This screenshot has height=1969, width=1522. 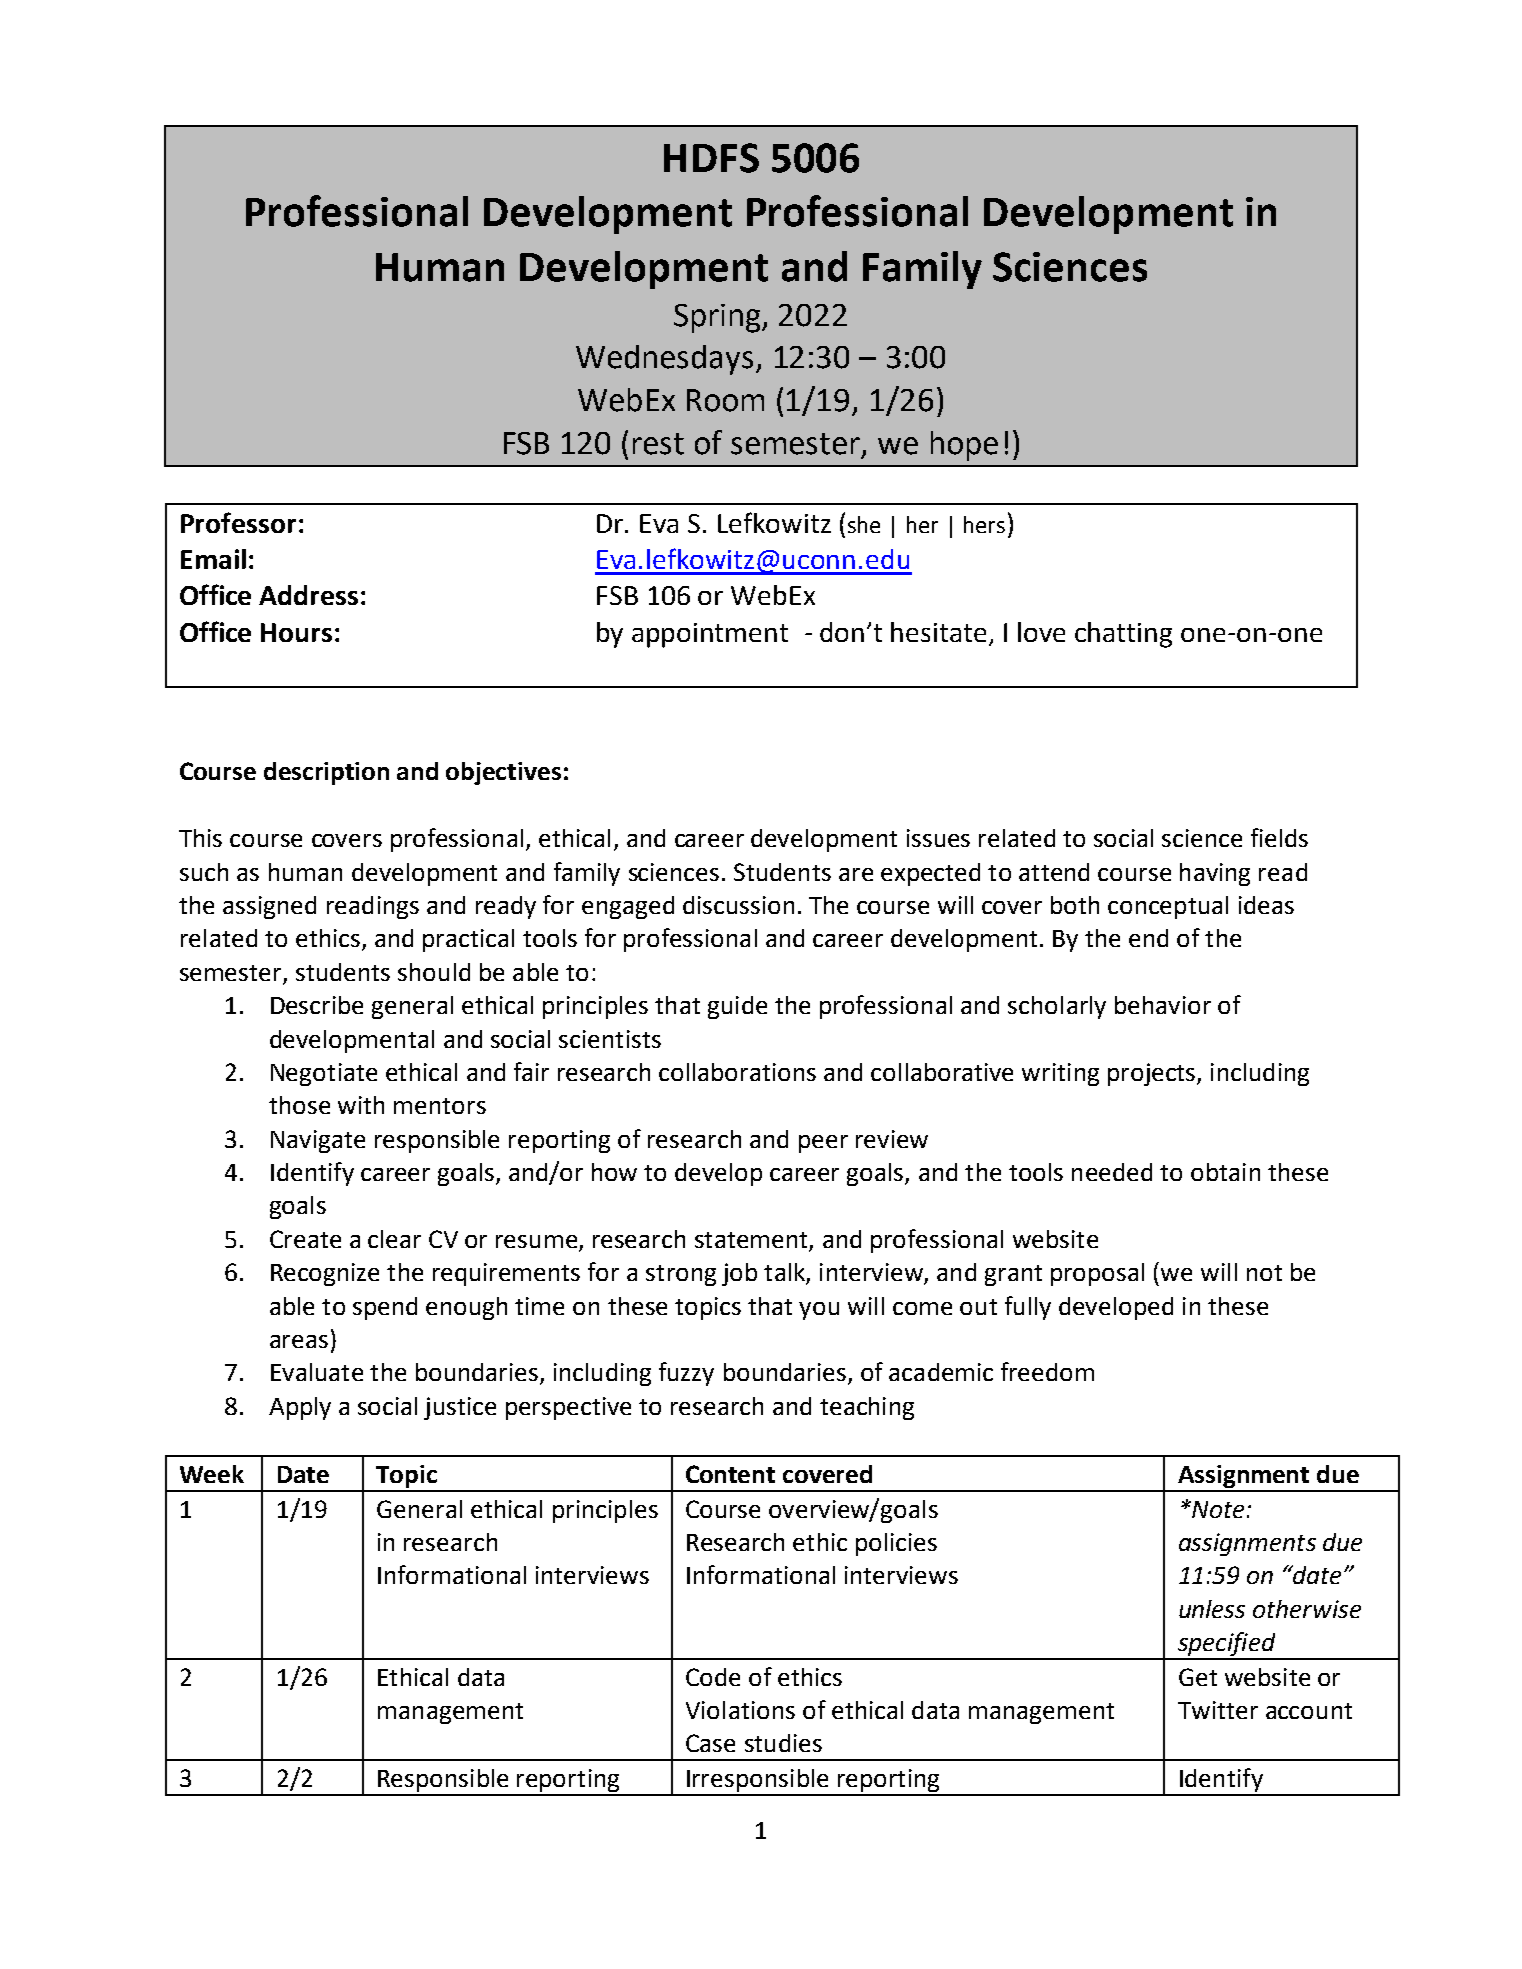 What do you see at coordinates (1123, 635) in the screenshot?
I see `chatting` at bounding box center [1123, 635].
